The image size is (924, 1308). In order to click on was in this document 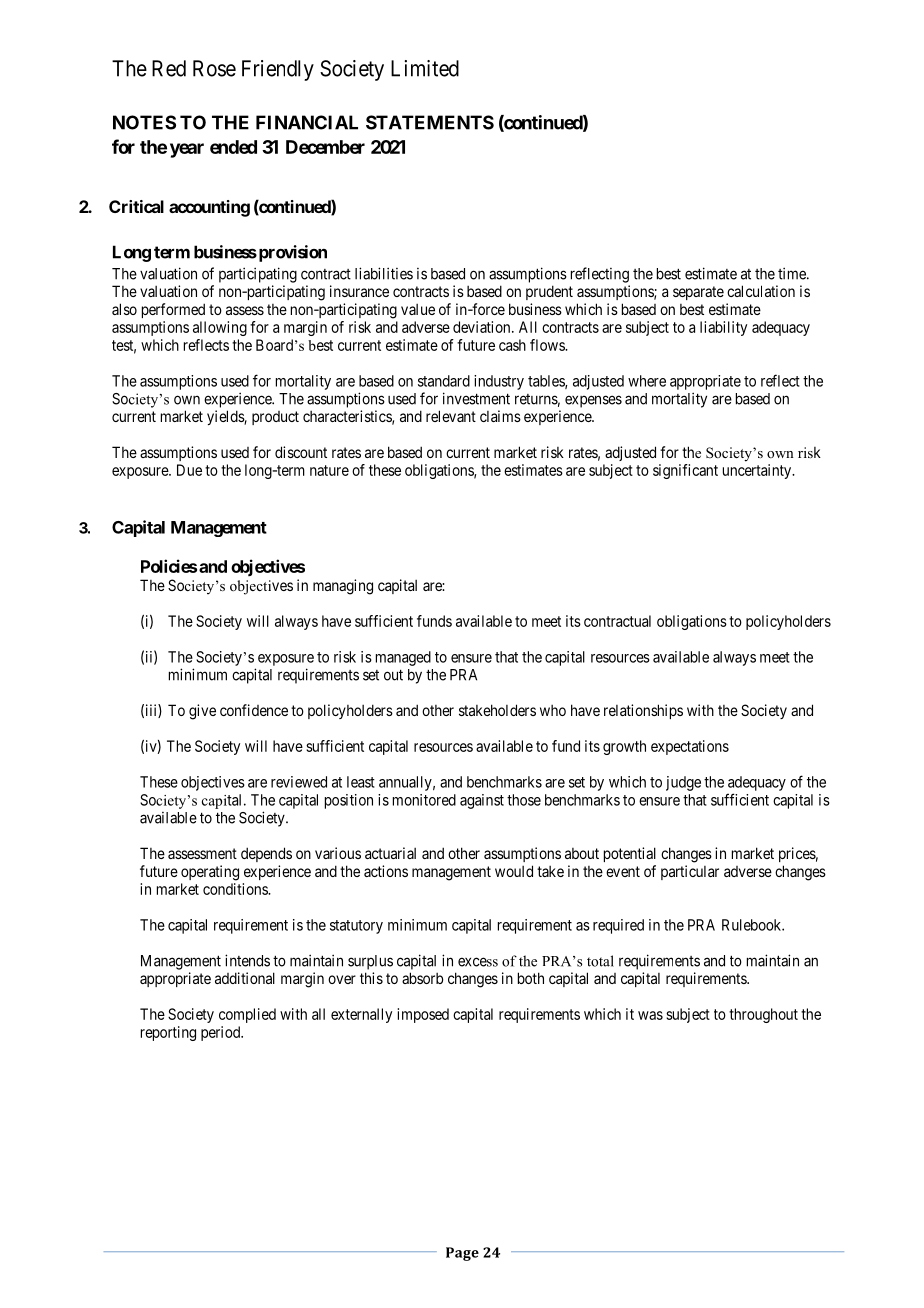, I will do `click(650, 1015)`.
